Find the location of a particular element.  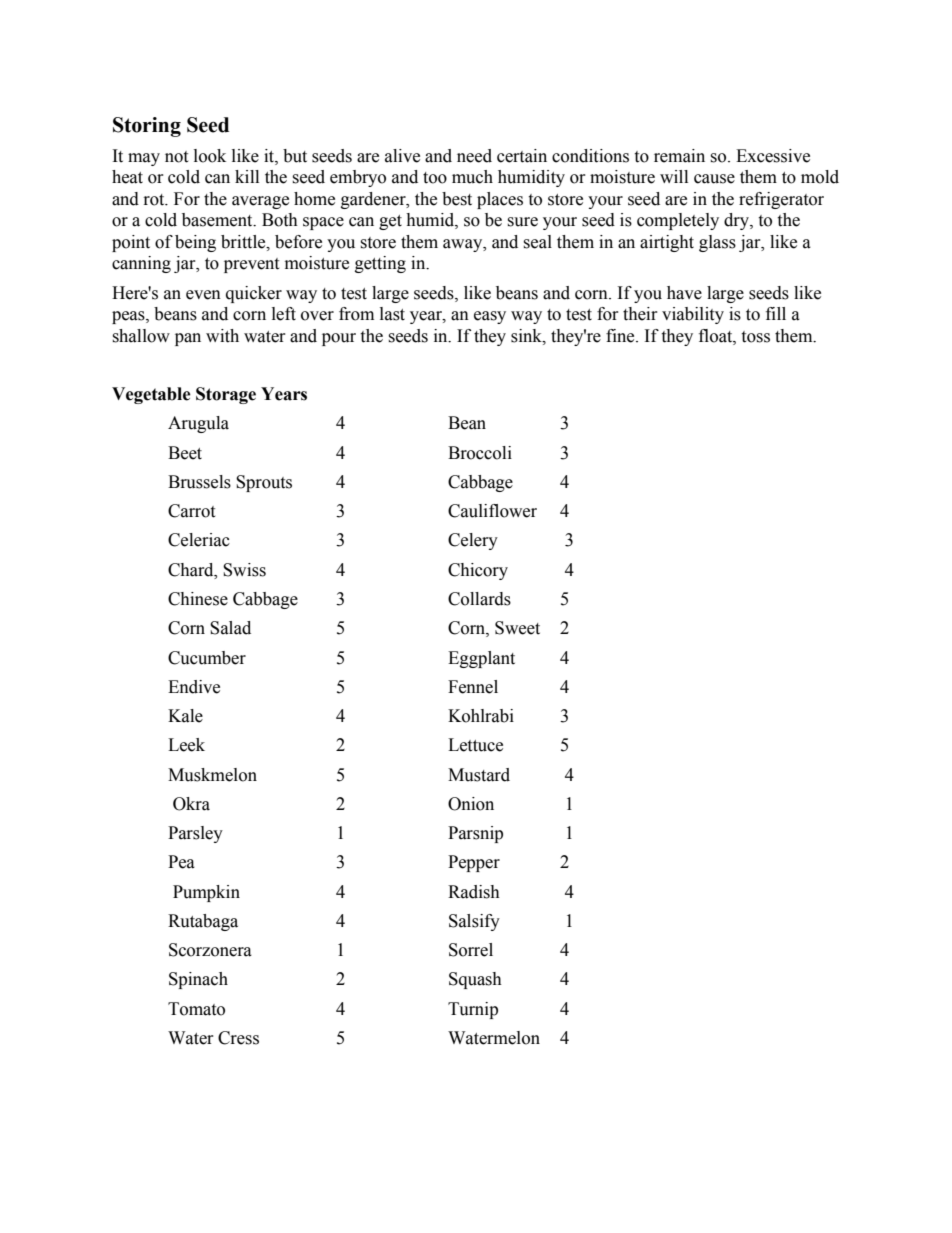

Cress is located at coordinates (238, 1038).
